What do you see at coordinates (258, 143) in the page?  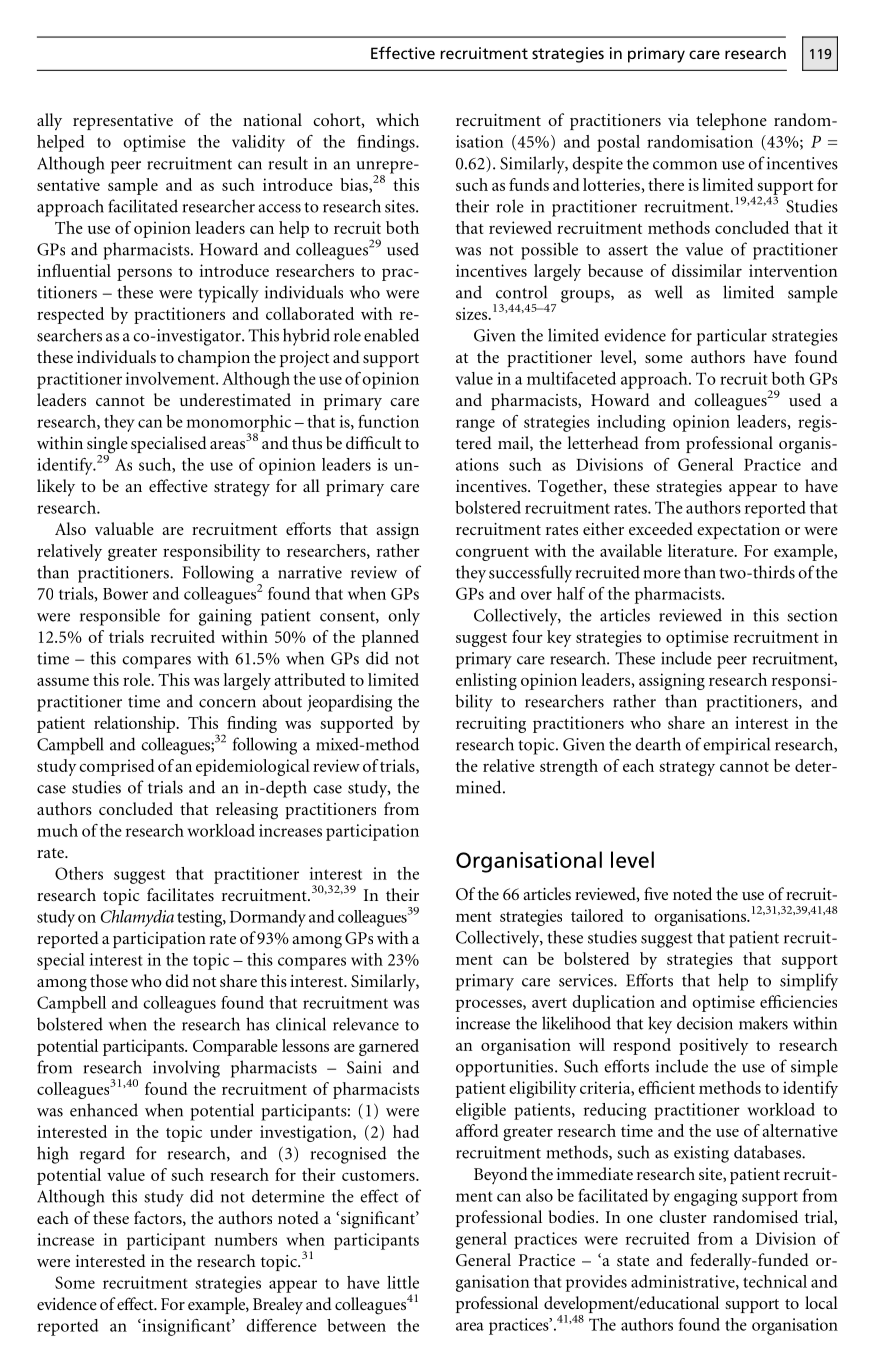 I see `validity` at bounding box center [258, 143].
